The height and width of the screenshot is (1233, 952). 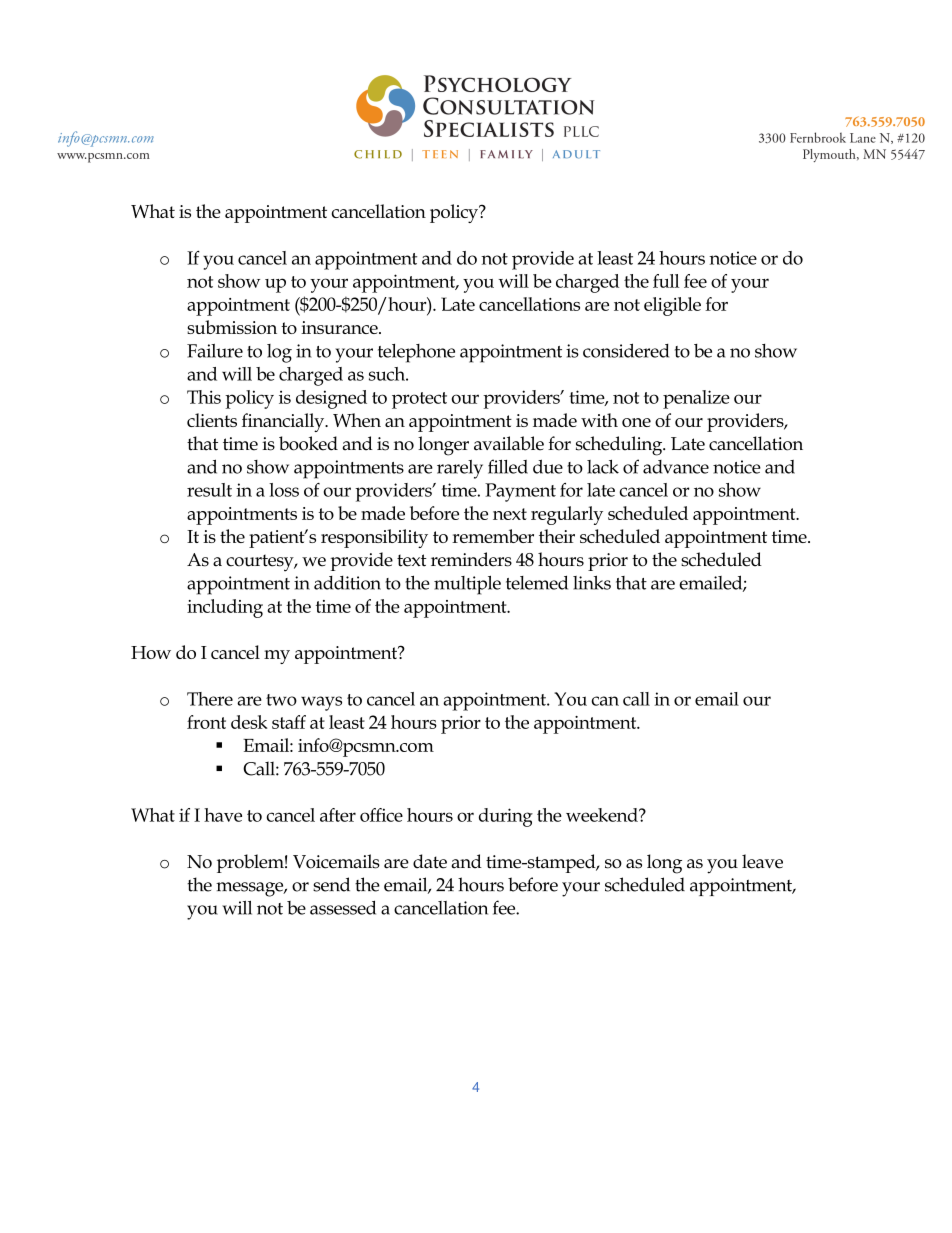 I want to click on available, so click(x=509, y=443).
